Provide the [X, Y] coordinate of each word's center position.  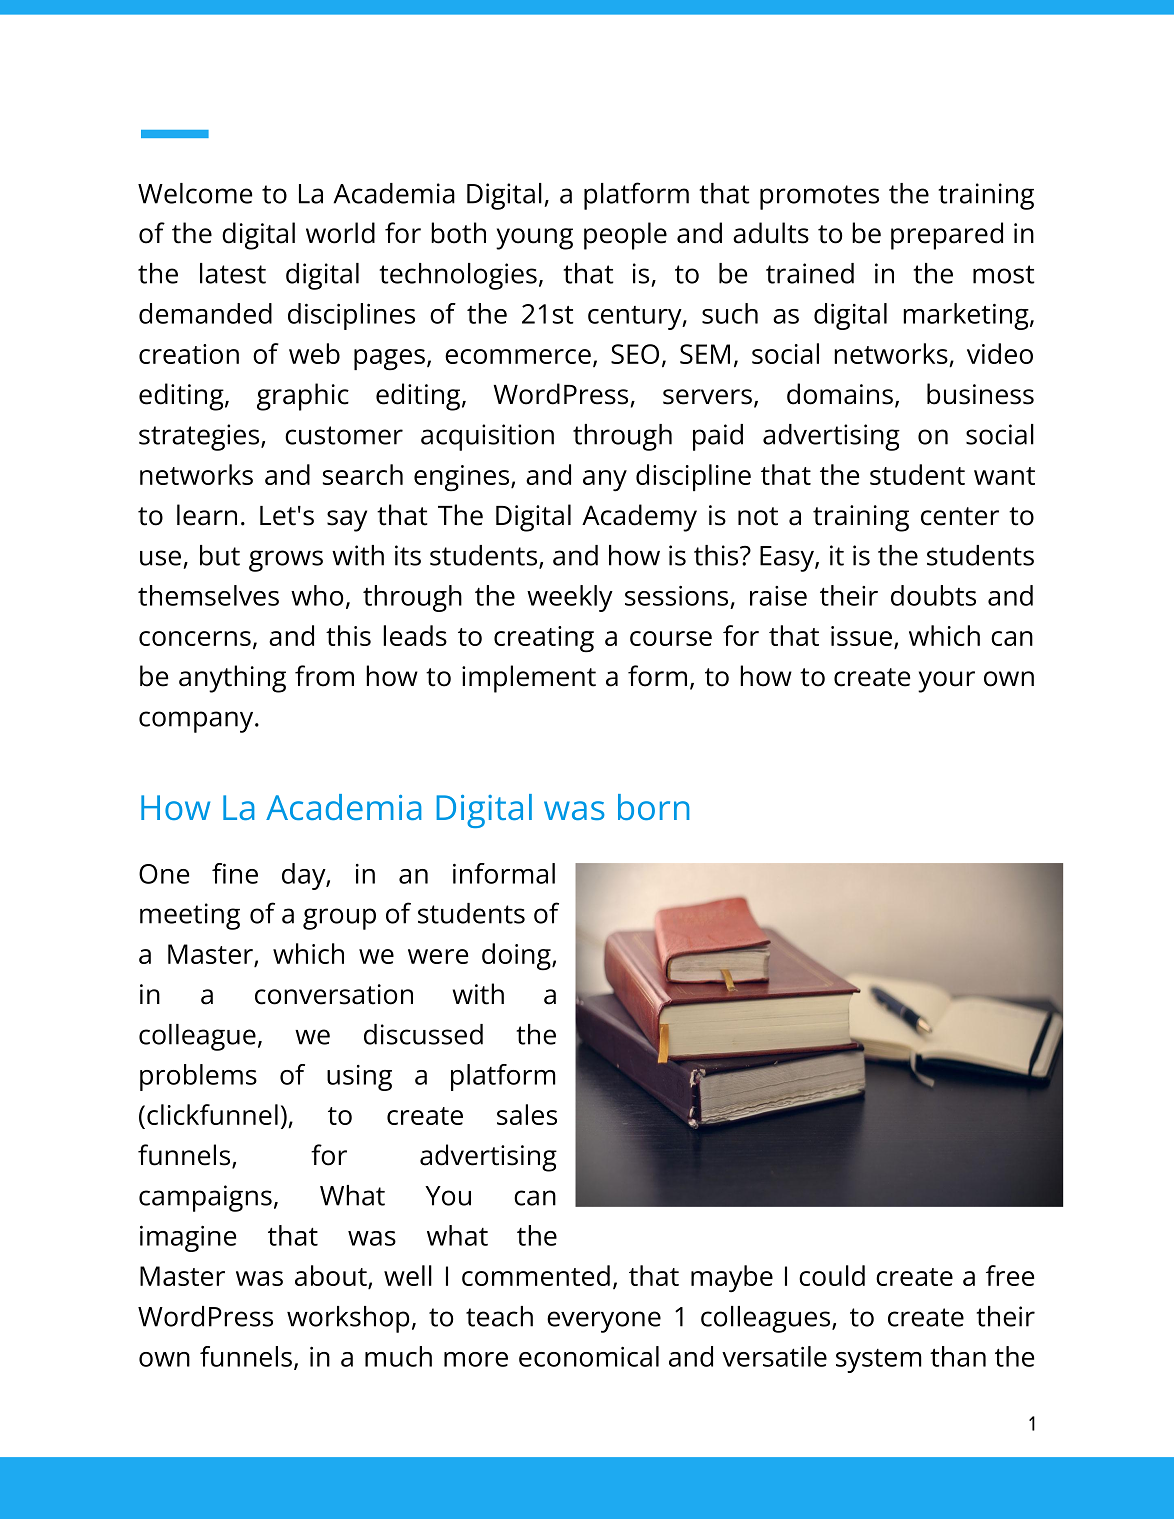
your [946, 682]
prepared [947, 236]
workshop [348, 1319]
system [878, 1361]
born [653, 807]
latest [233, 273]
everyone [604, 1322]
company [197, 722]
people [625, 236]
